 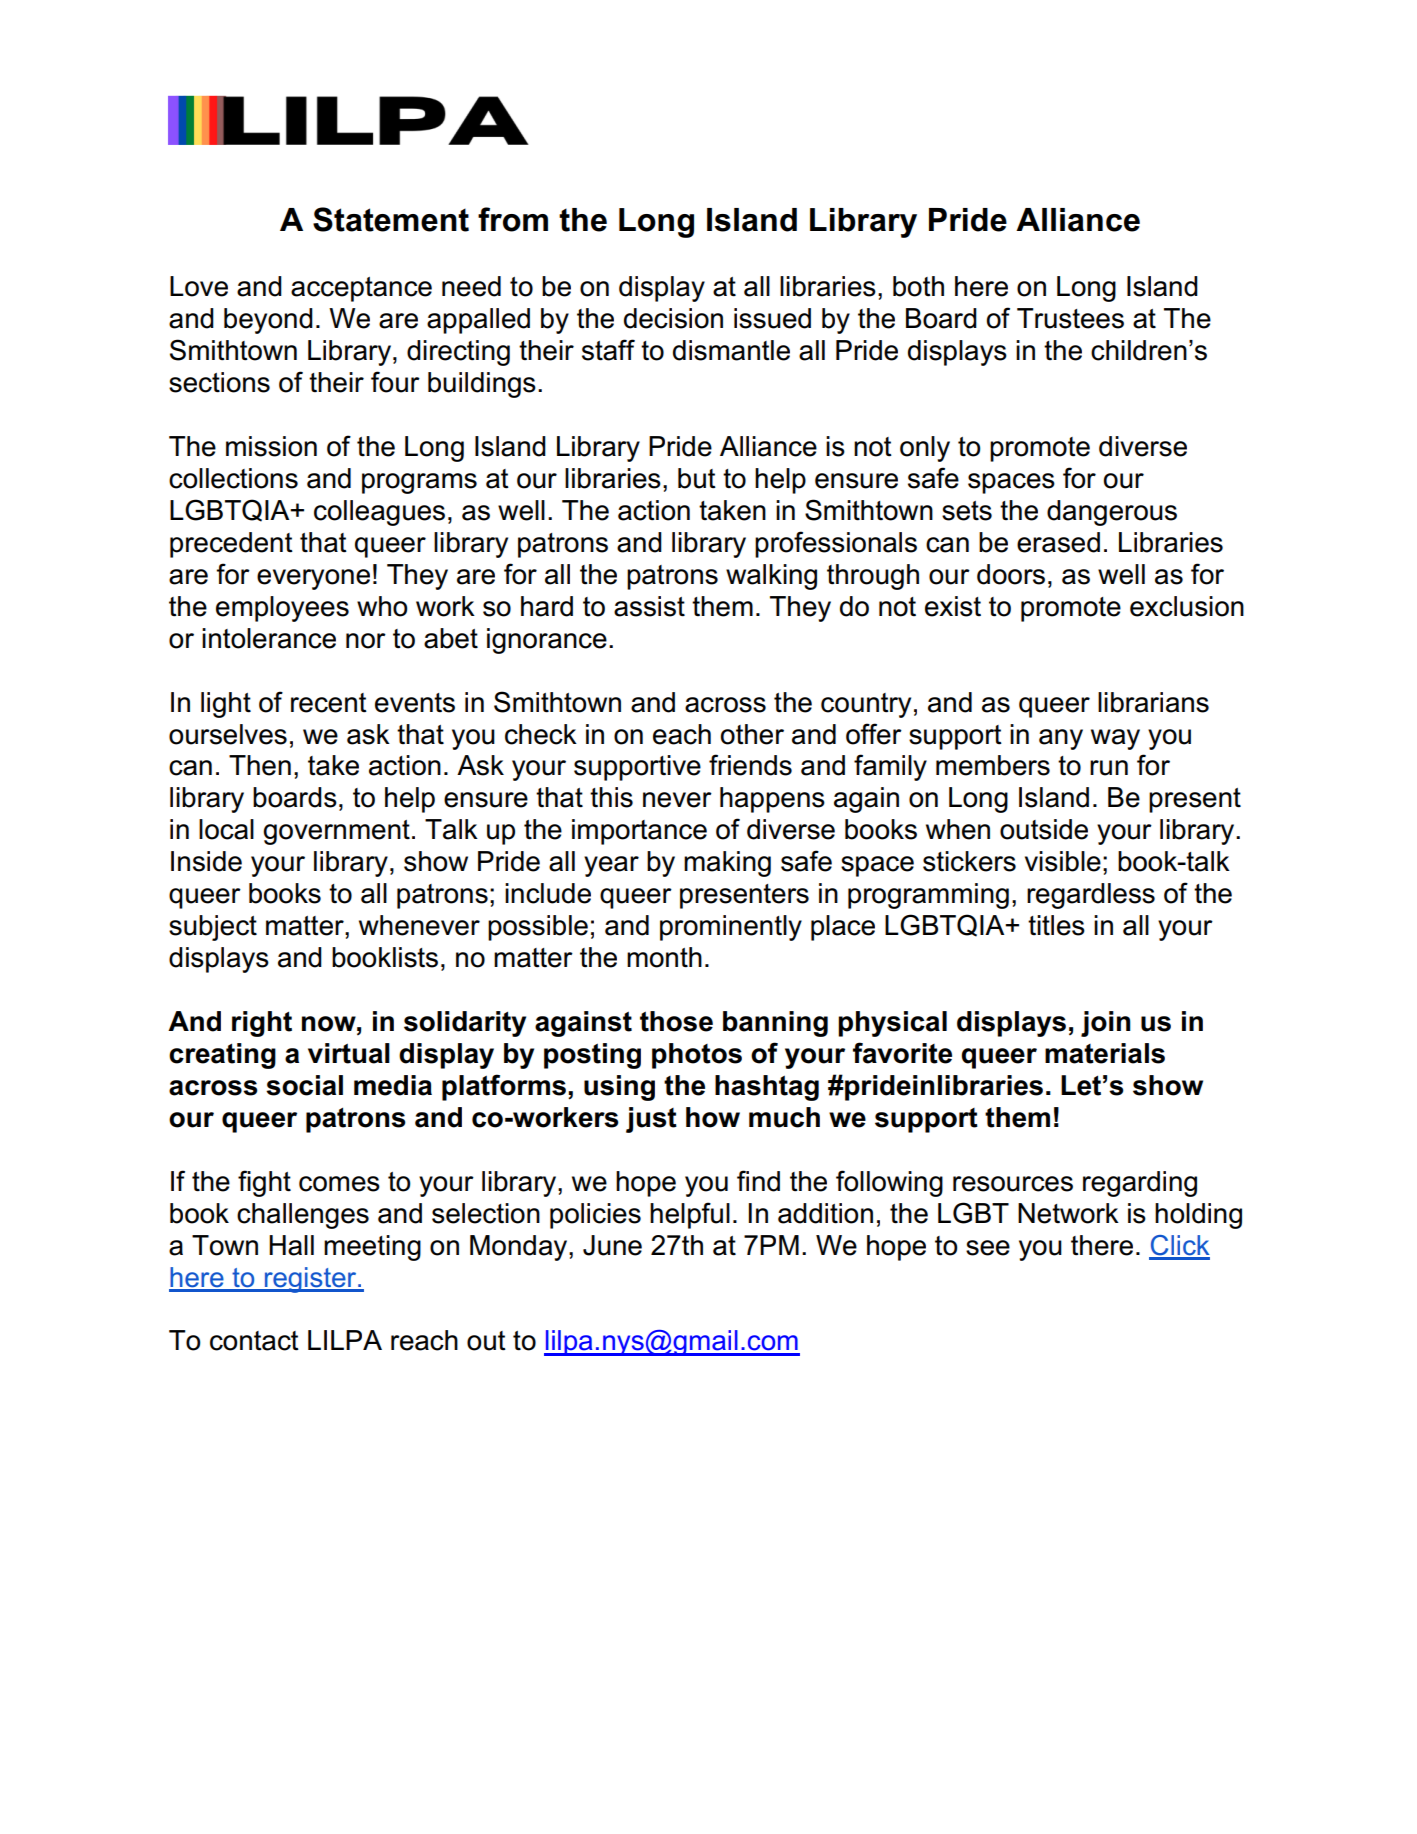 What do you see at coordinates (1070, 318) in the screenshot?
I see `Trustees` at bounding box center [1070, 318].
